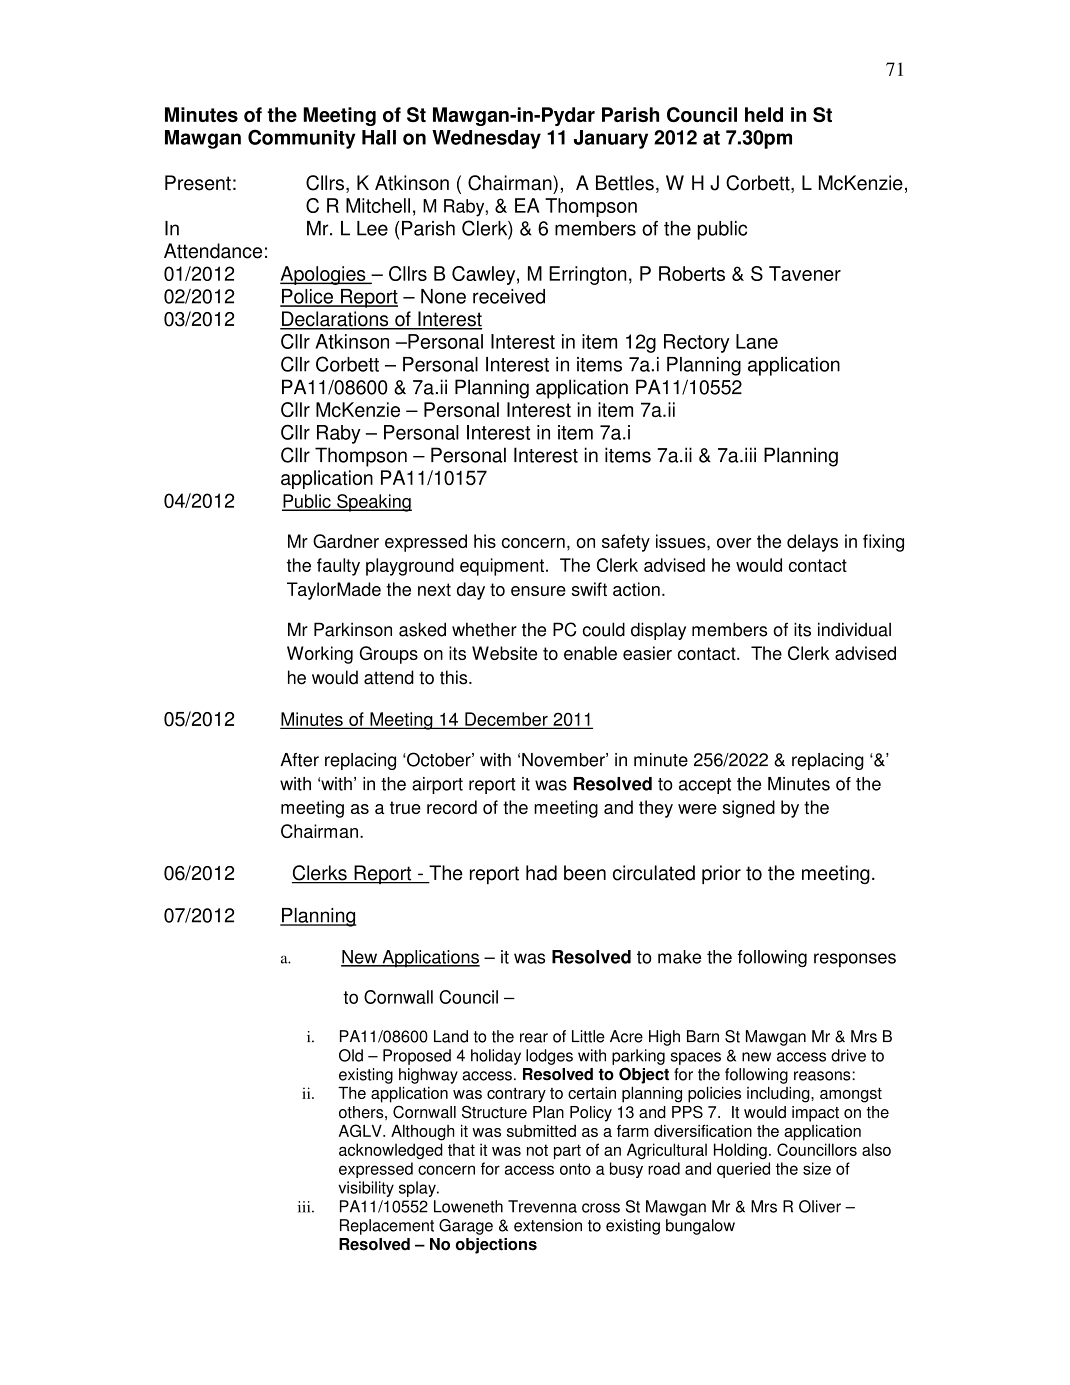 This screenshot has width=1070, height=1385. What do you see at coordinates (405, 807) in the screenshot?
I see `true` at bounding box center [405, 807].
